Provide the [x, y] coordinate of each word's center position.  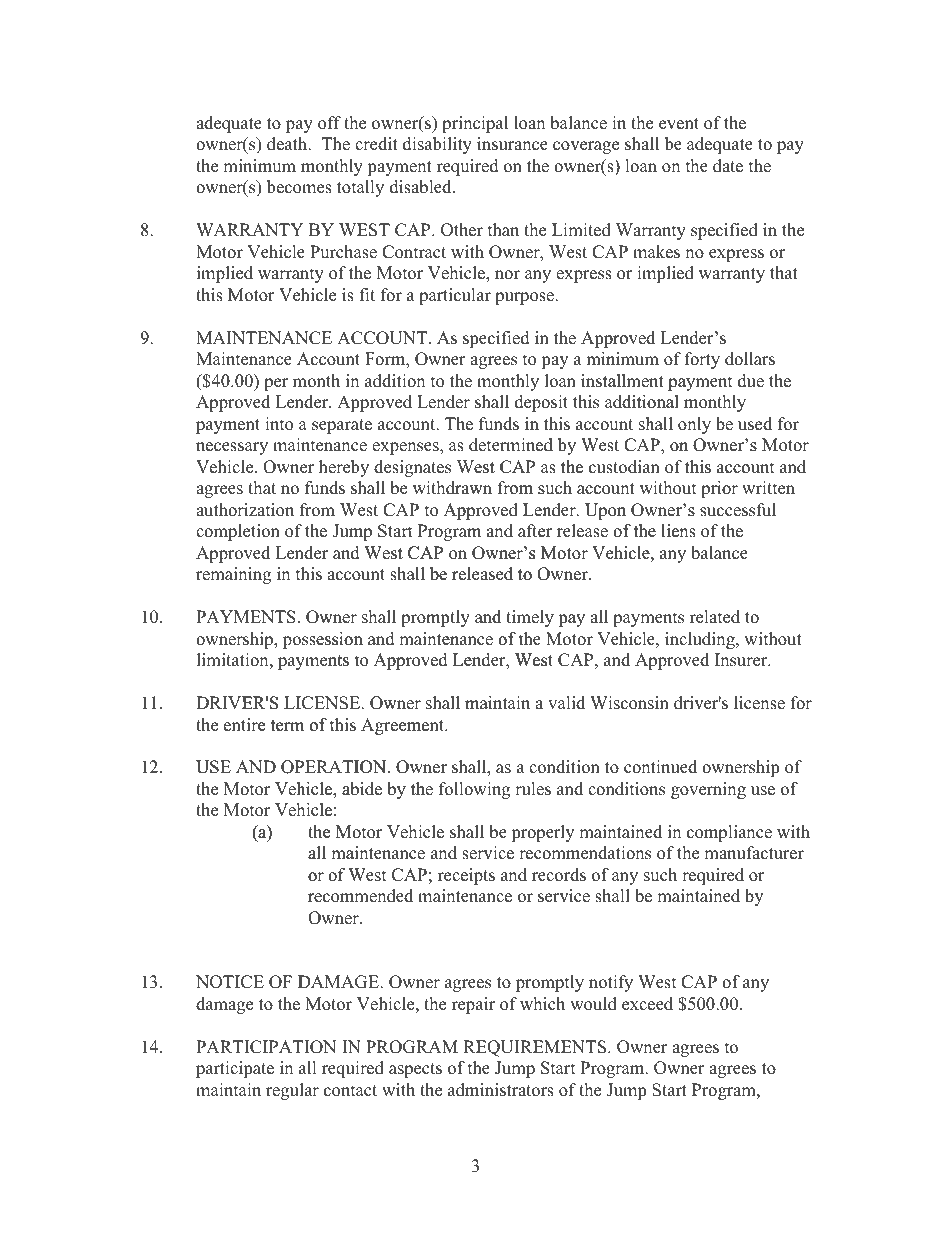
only [694, 425]
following [474, 790]
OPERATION [335, 767]
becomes [299, 187]
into [279, 424]
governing [708, 790]
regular [292, 1091]
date [728, 166]
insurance [512, 144]
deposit [541, 403]
